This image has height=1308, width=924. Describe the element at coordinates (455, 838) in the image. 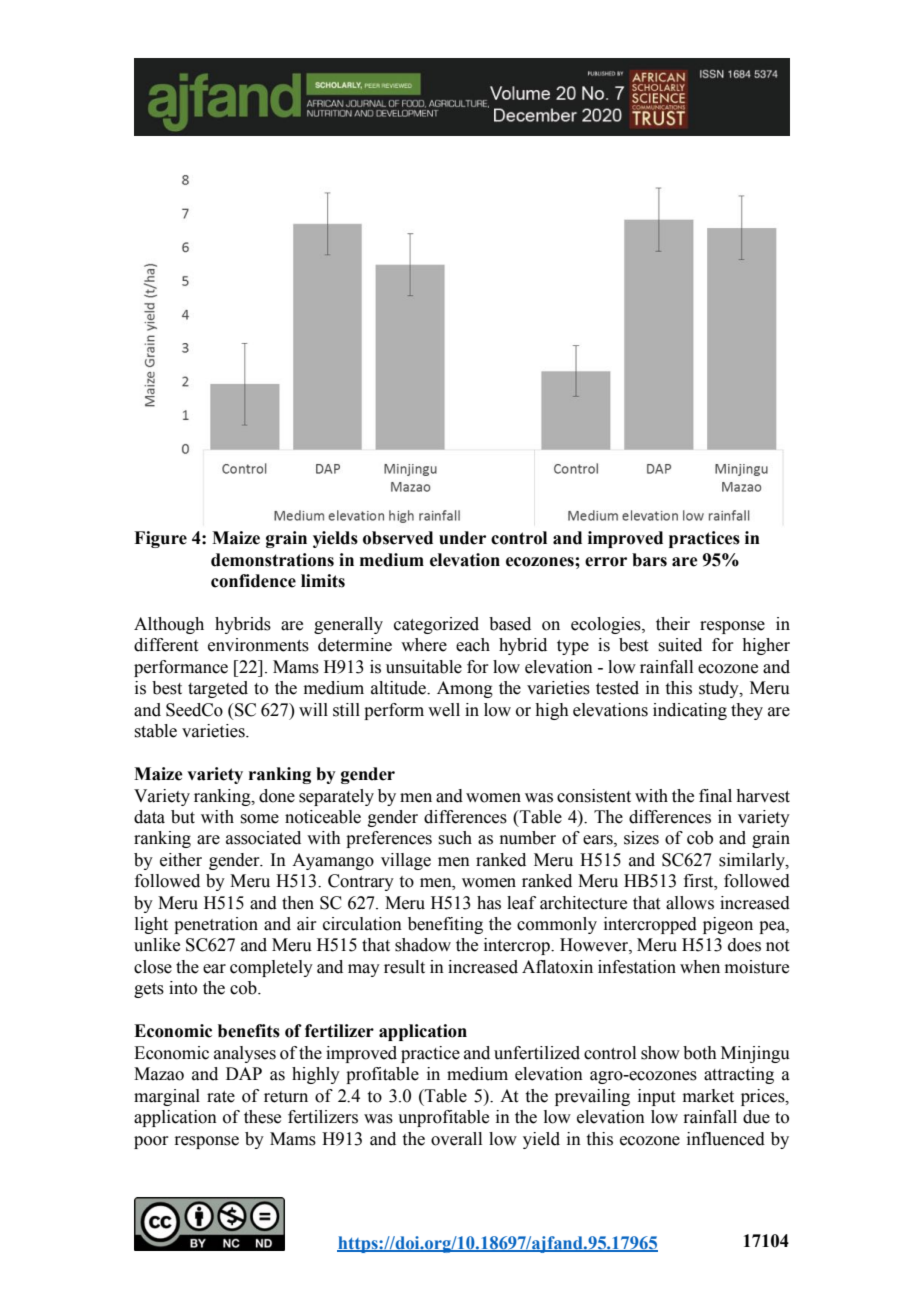

I see `such` at that location.
